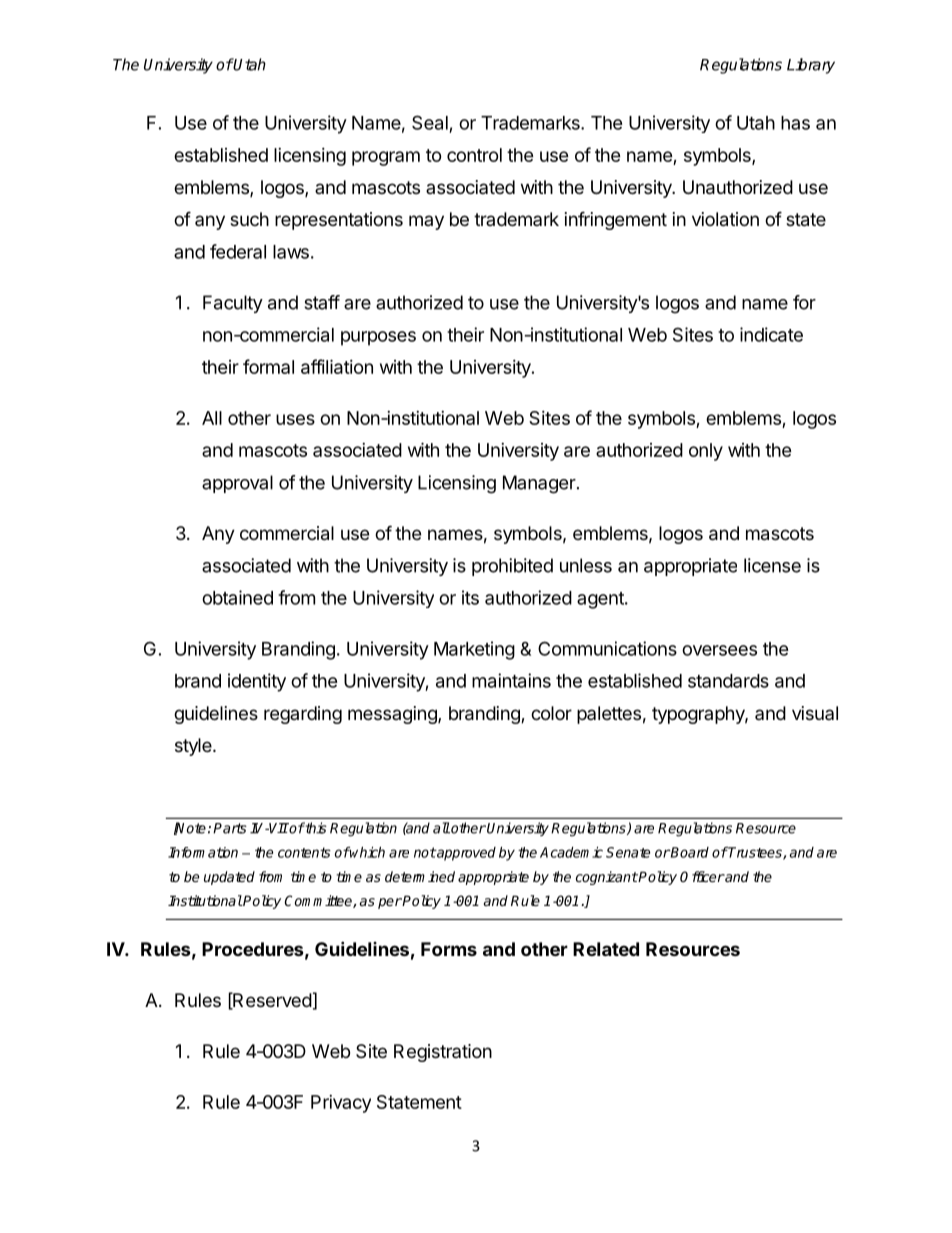 Image resolution: width=952 pixels, height=1233 pixels. What do you see at coordinates (303, 715) in the page?
I see `regarding` at bounding box center [303, 715].
